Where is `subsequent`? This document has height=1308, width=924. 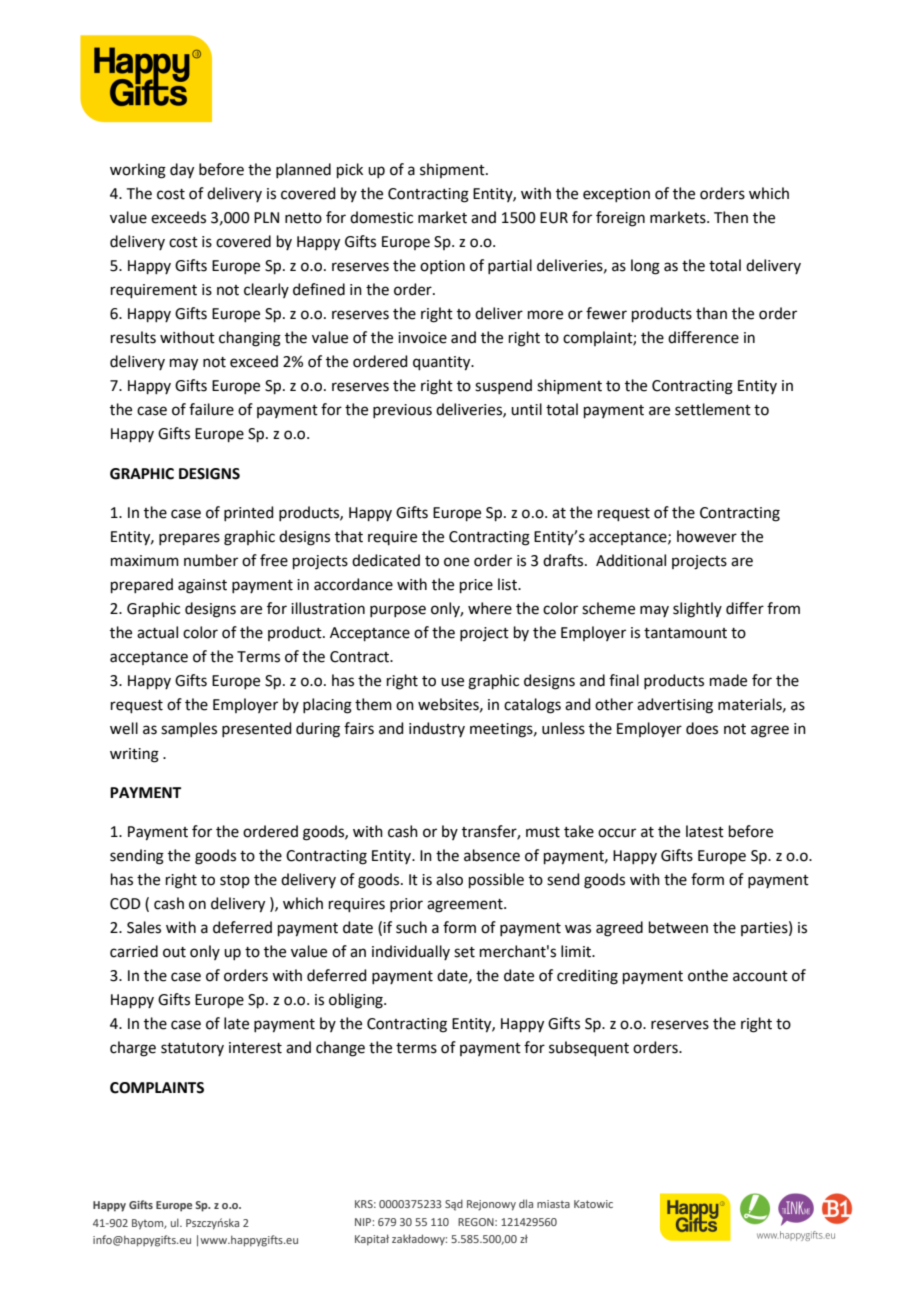
subsequent is located at coordinates (589, 1048).
